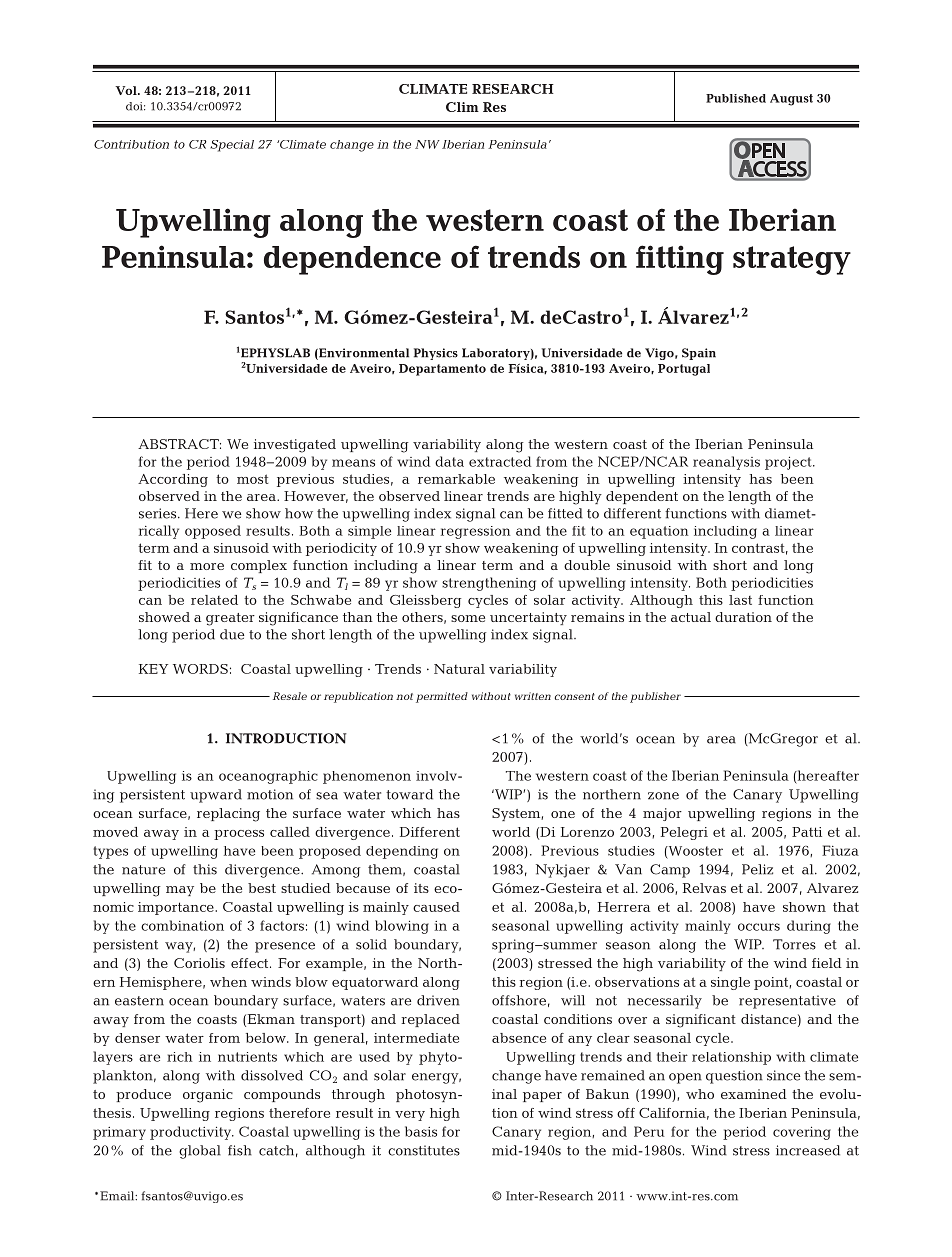 Image resolution: width=952 pixels, height=1257 pixels. Describe the element at coordinates (352, 260) in the page. I see `dependence` at that location.
